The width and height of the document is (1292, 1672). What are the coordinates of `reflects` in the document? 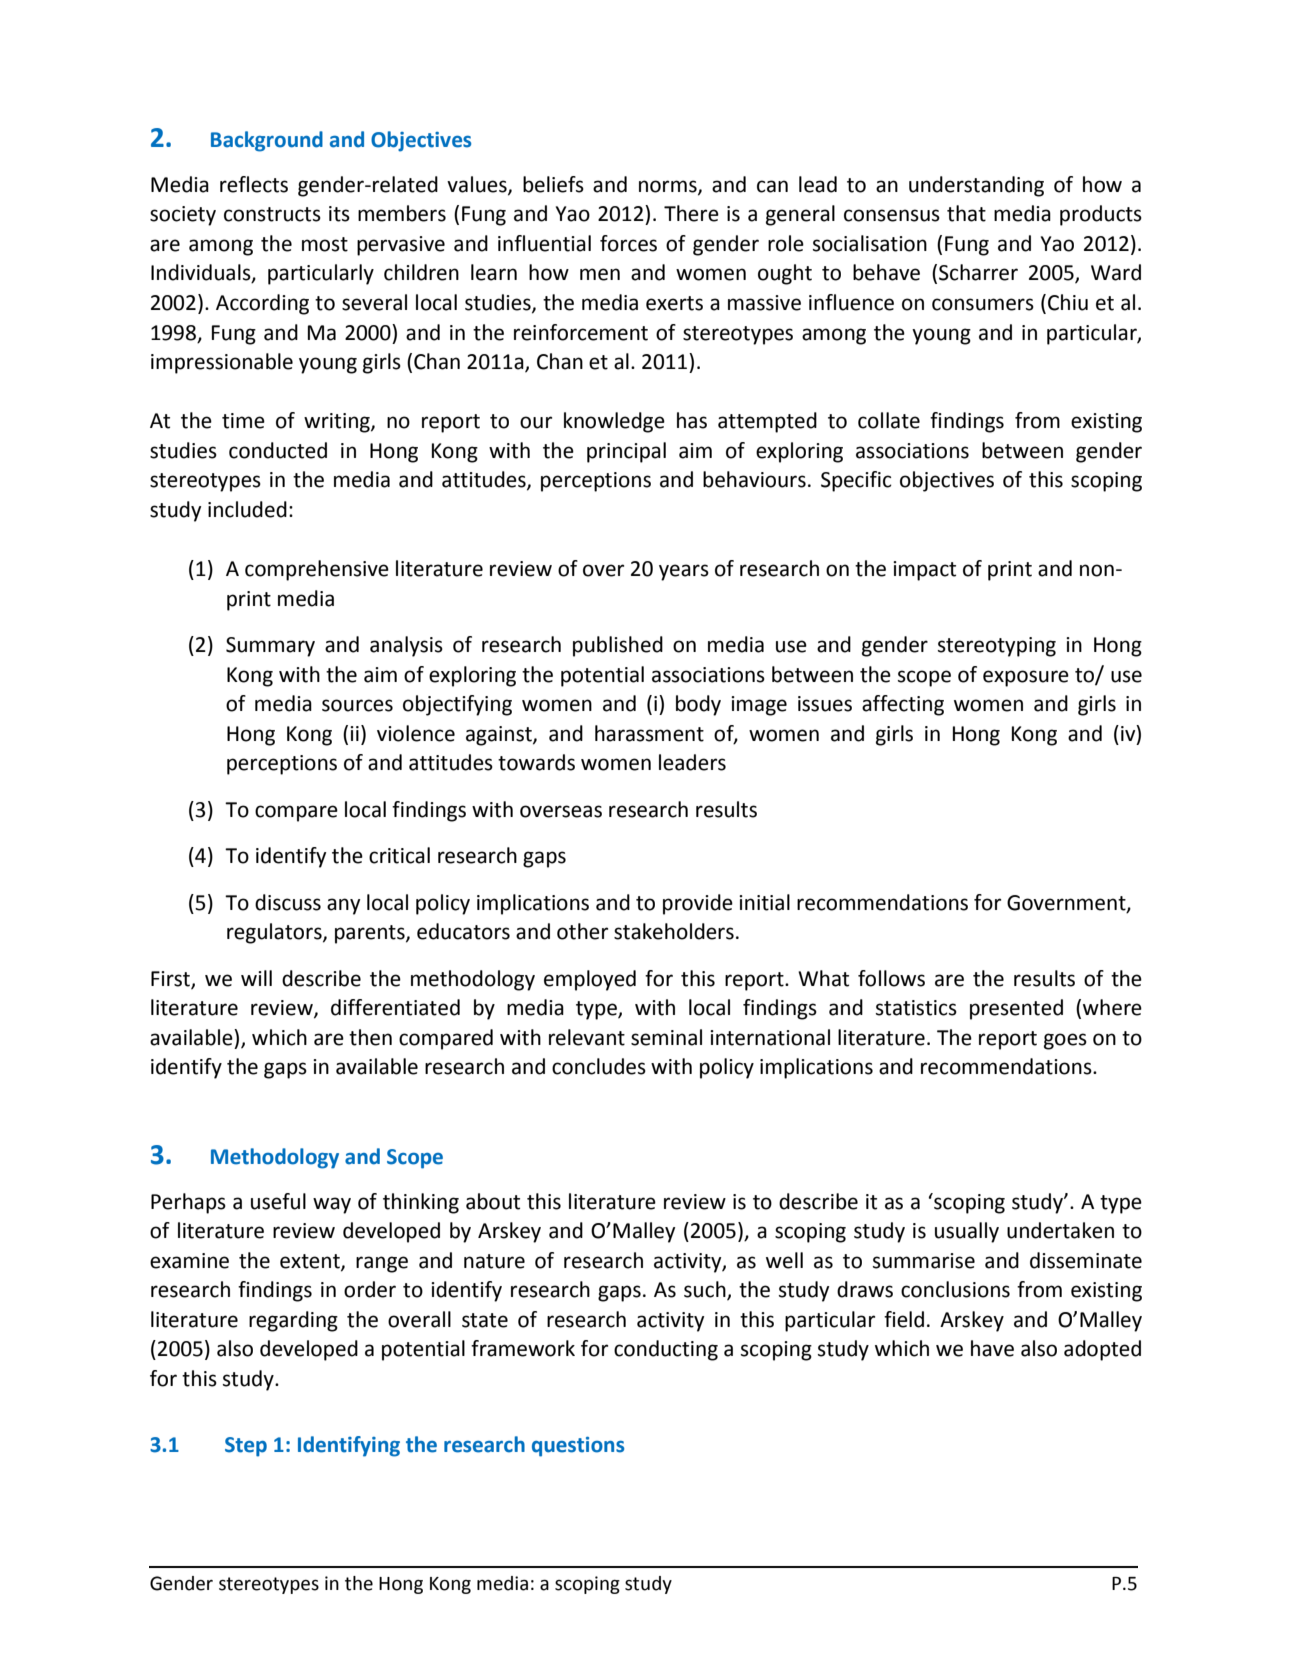 It's located at (254, 184).
